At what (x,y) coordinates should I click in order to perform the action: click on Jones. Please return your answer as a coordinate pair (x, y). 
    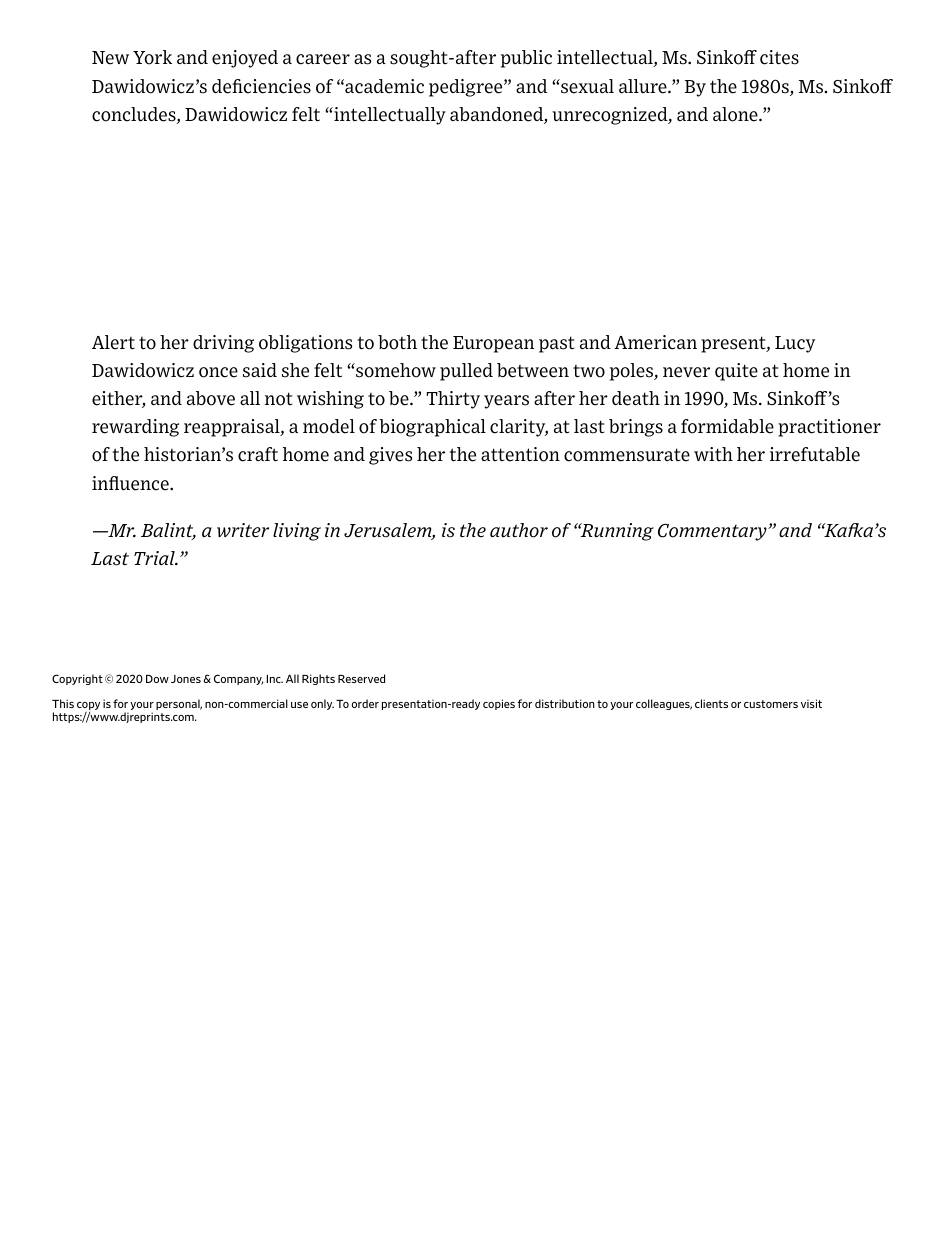
    Looking at the image, I should click on (186, 679).
